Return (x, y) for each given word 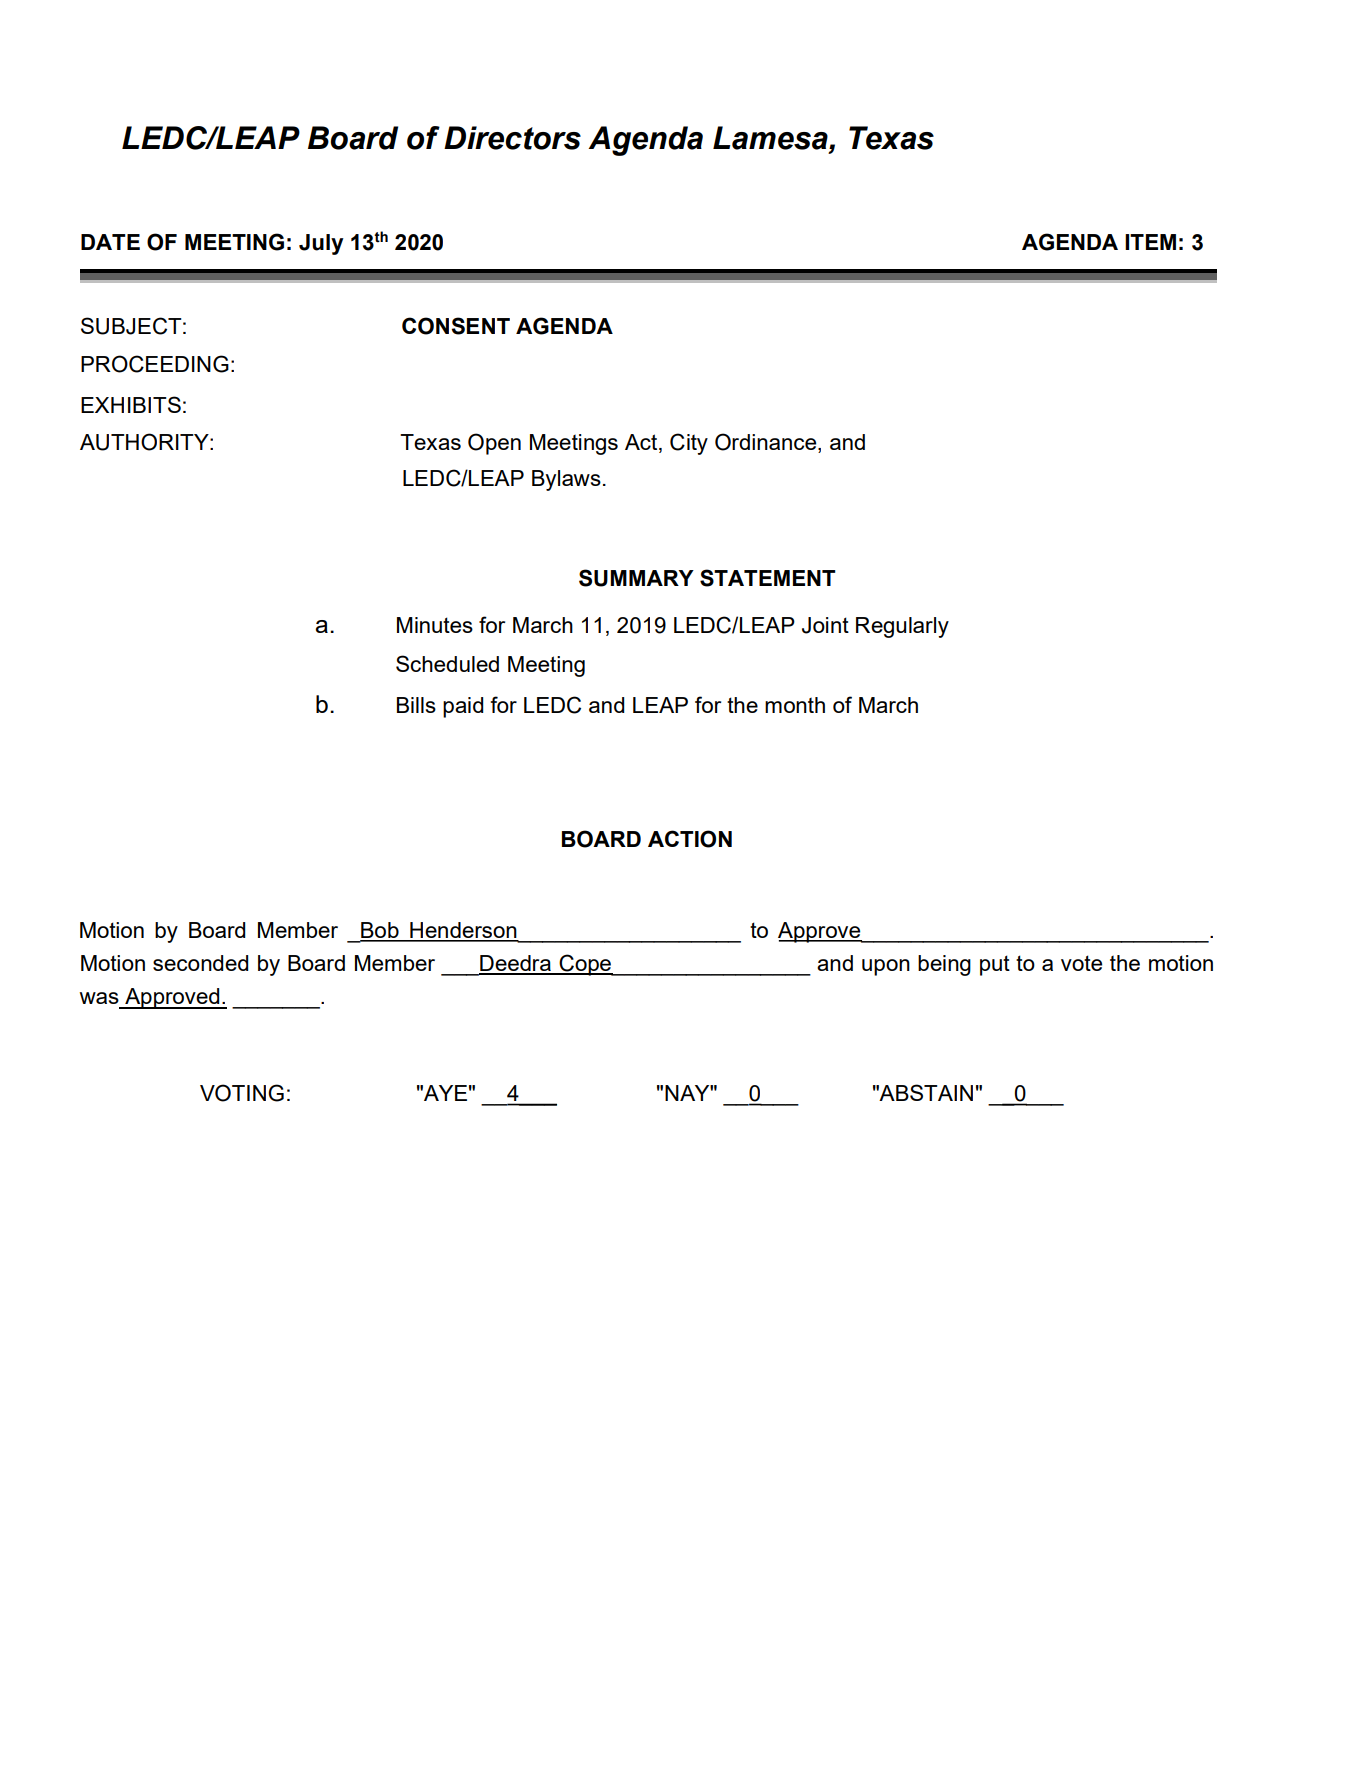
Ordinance (767, 443)
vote (1081, 963)
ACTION (690, 839)
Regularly (902, 627)
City (689, 444)
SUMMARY (636, 578)
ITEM (1150, 242)
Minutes (435, 625)
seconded (200, 963)
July (321, 244)
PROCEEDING (155, 364)
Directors (512, 138)
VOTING (242, 1093)
